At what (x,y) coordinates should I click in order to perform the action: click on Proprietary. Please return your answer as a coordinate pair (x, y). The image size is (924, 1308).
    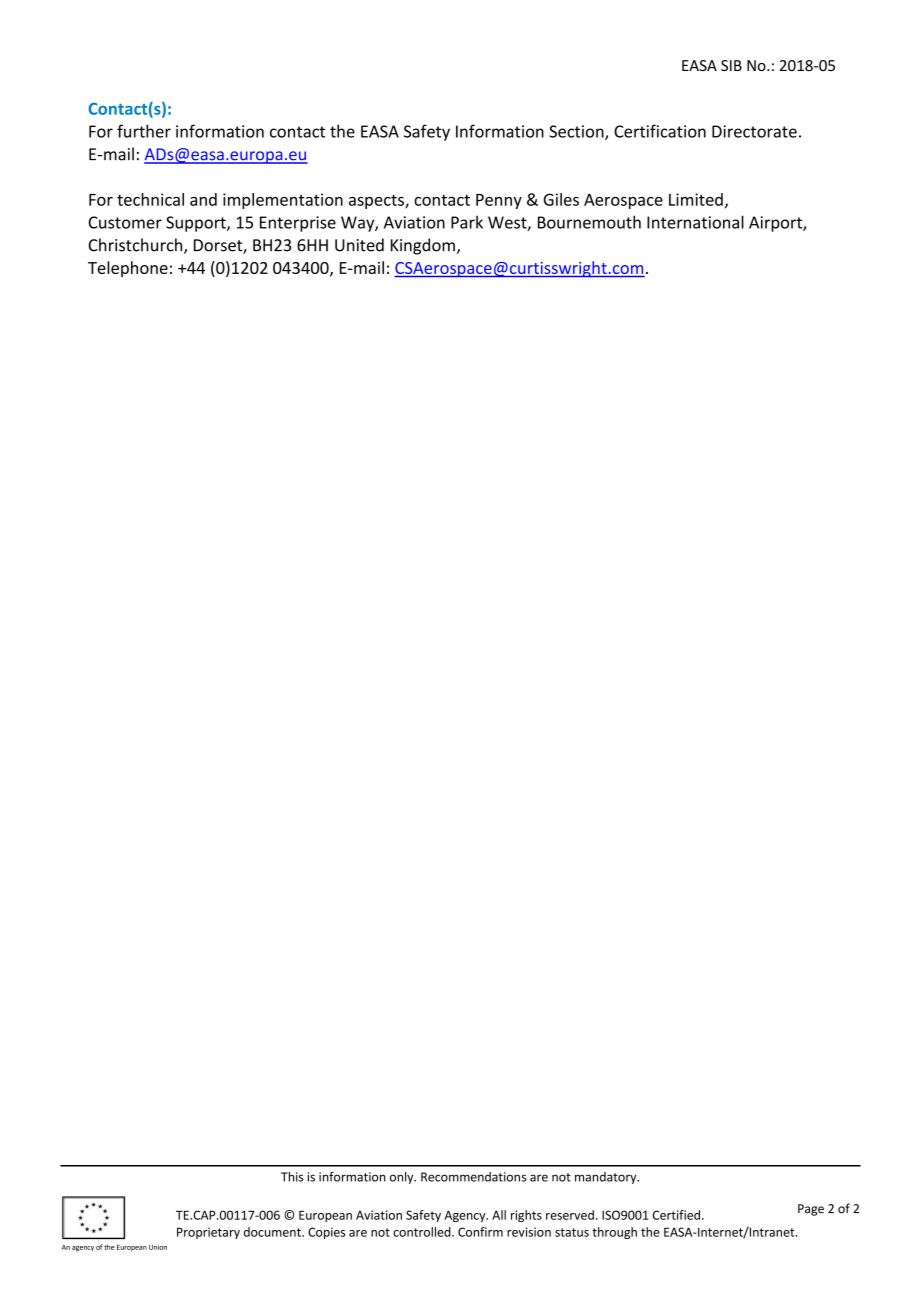
    Looking at the image, I should click on (208, 1233).
